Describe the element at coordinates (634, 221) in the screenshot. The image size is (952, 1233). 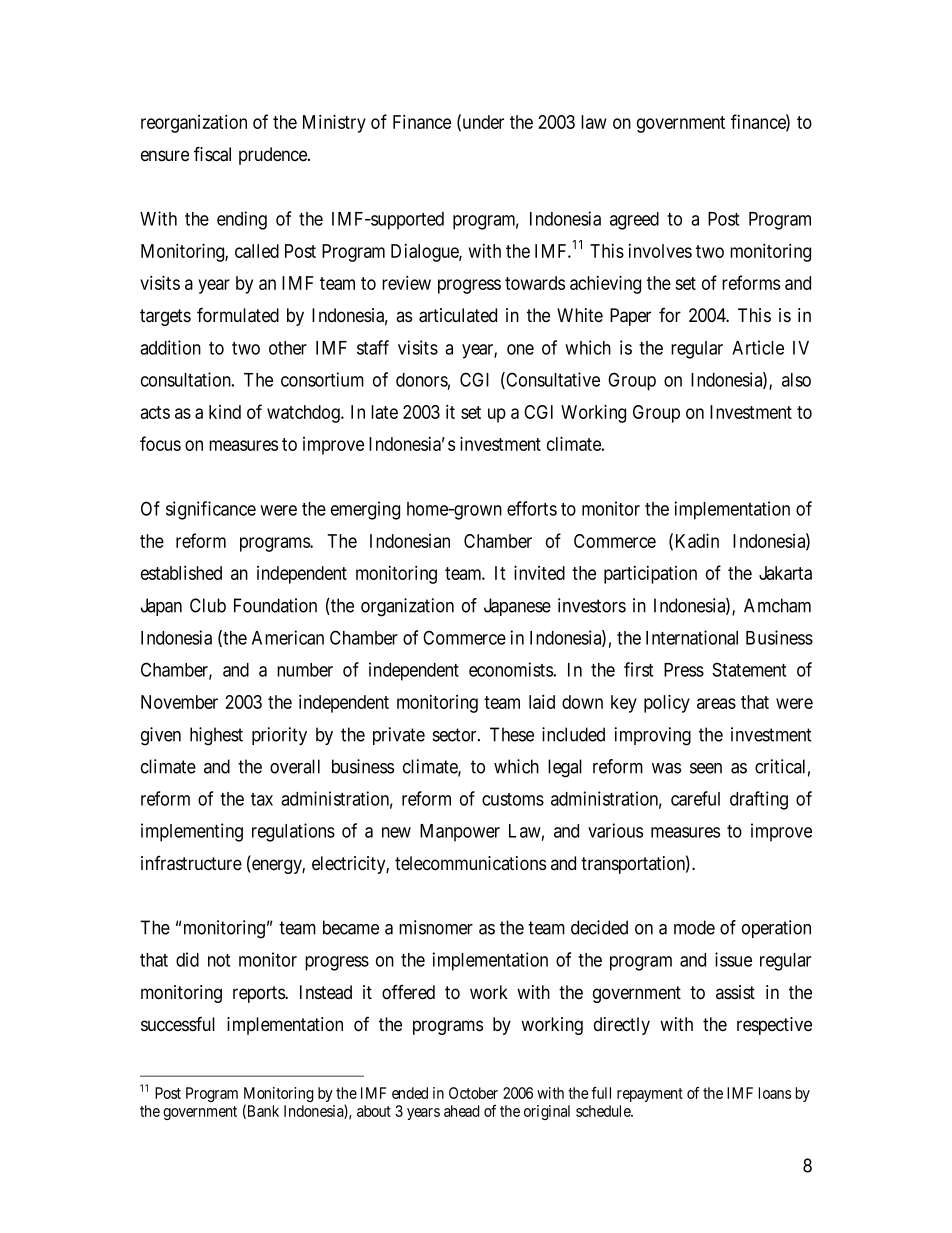
I see `agreed` at that location.
